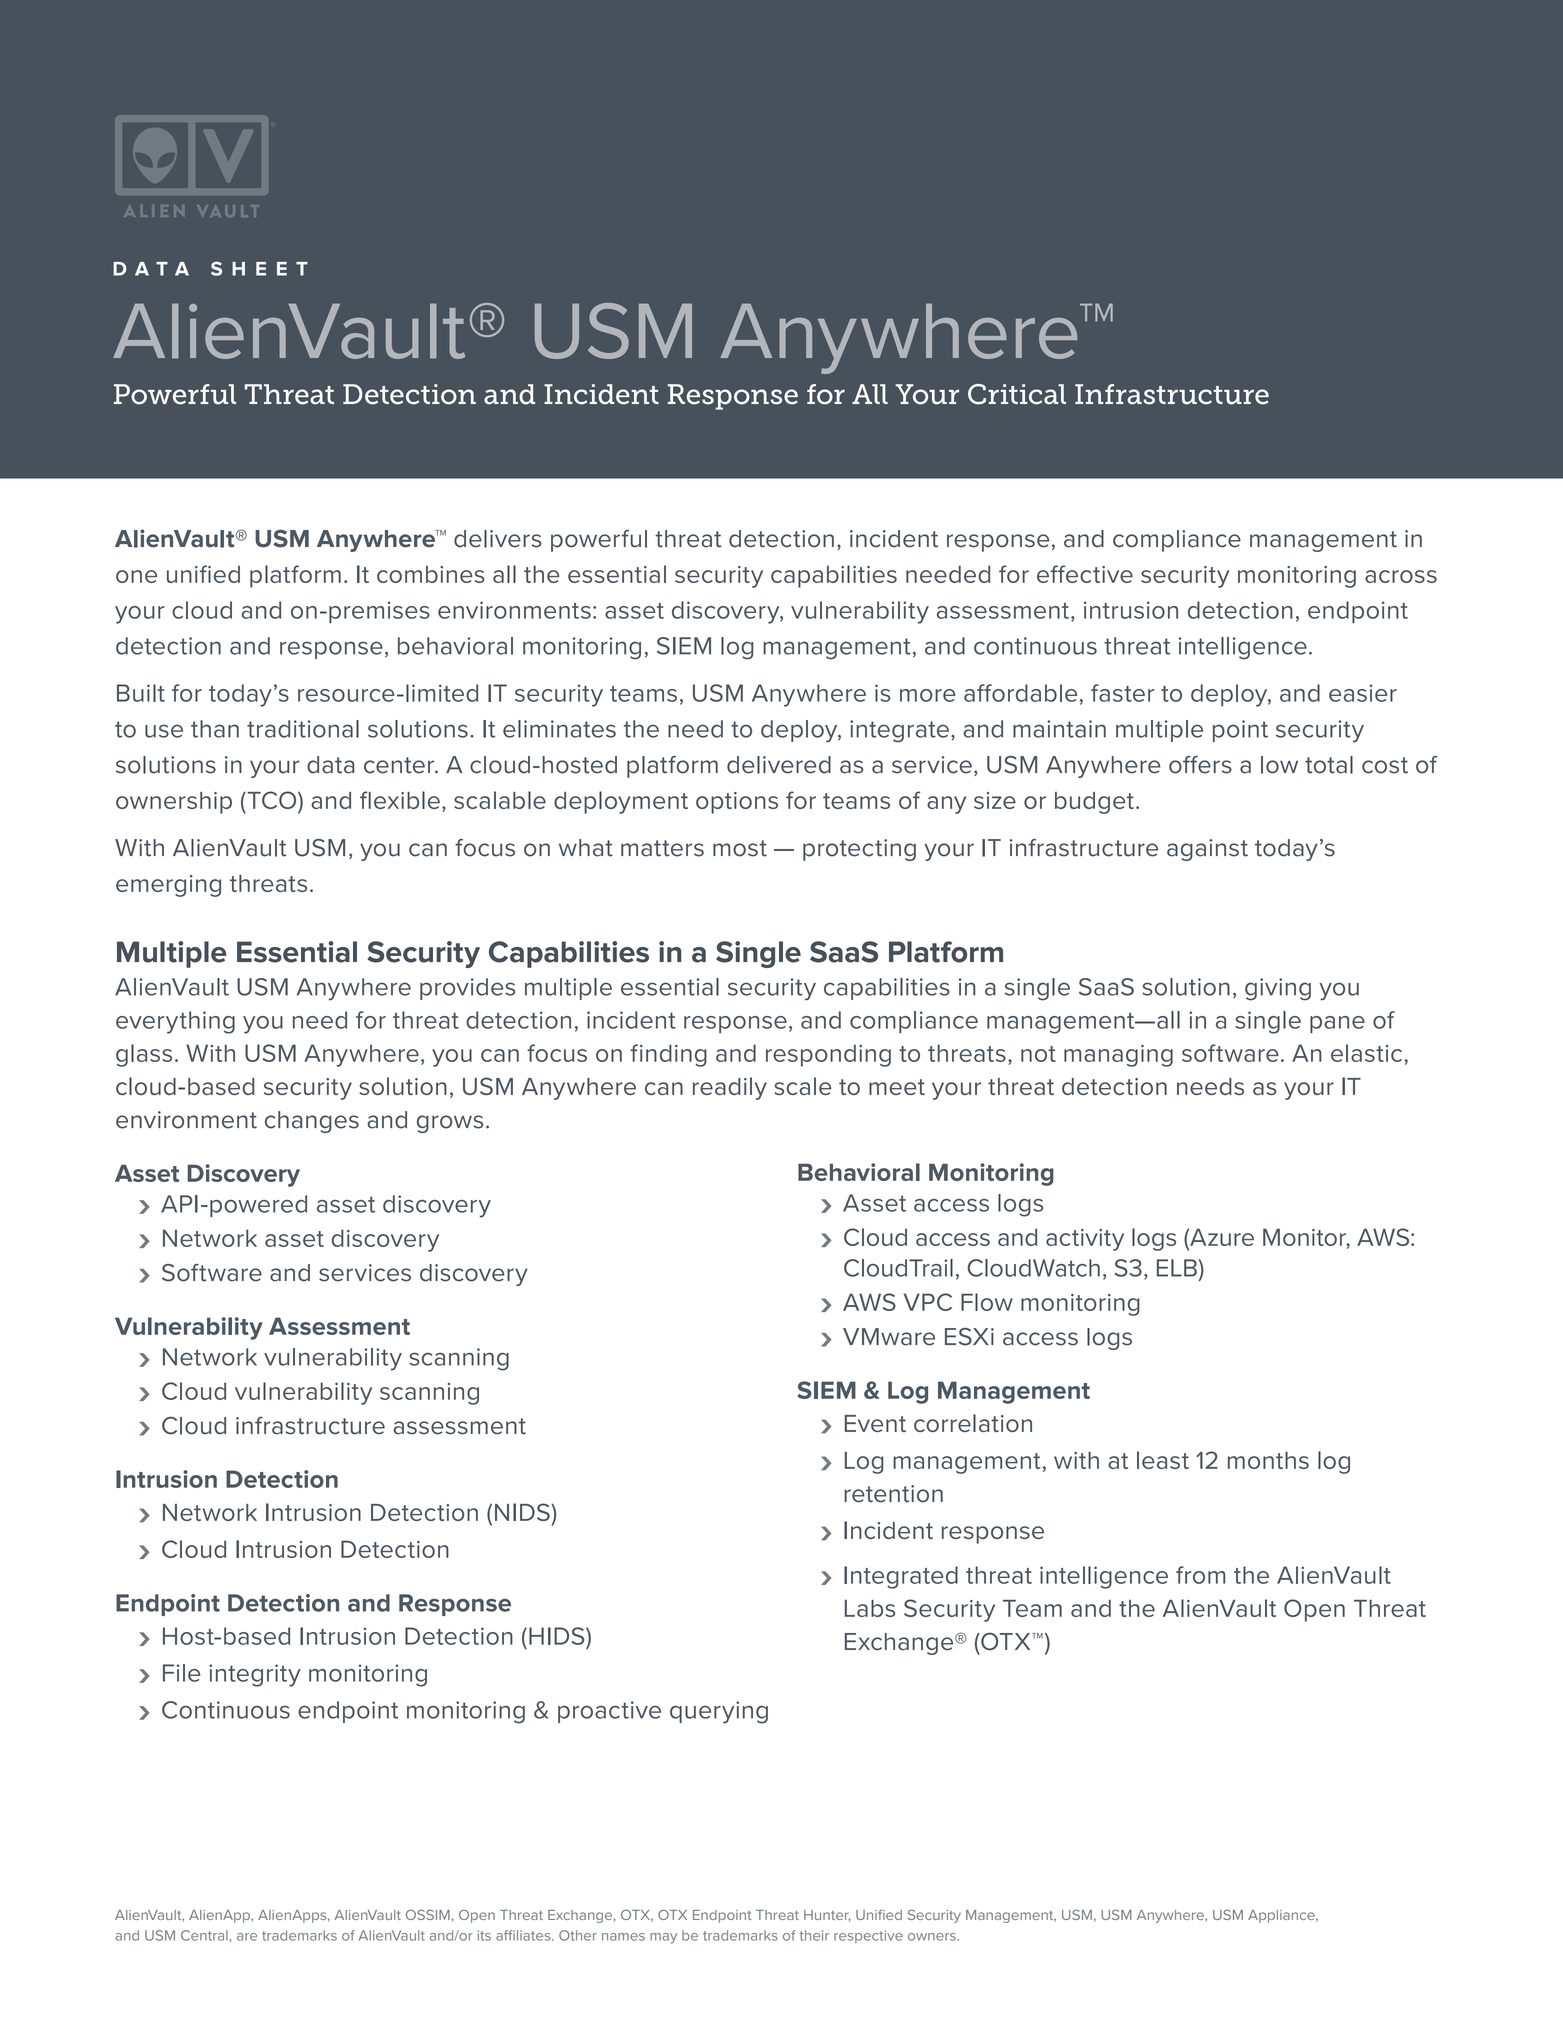  What do you see at coordinates (875, 1423) in the page?
I see `Event` at bounding box center [875, 1423].
